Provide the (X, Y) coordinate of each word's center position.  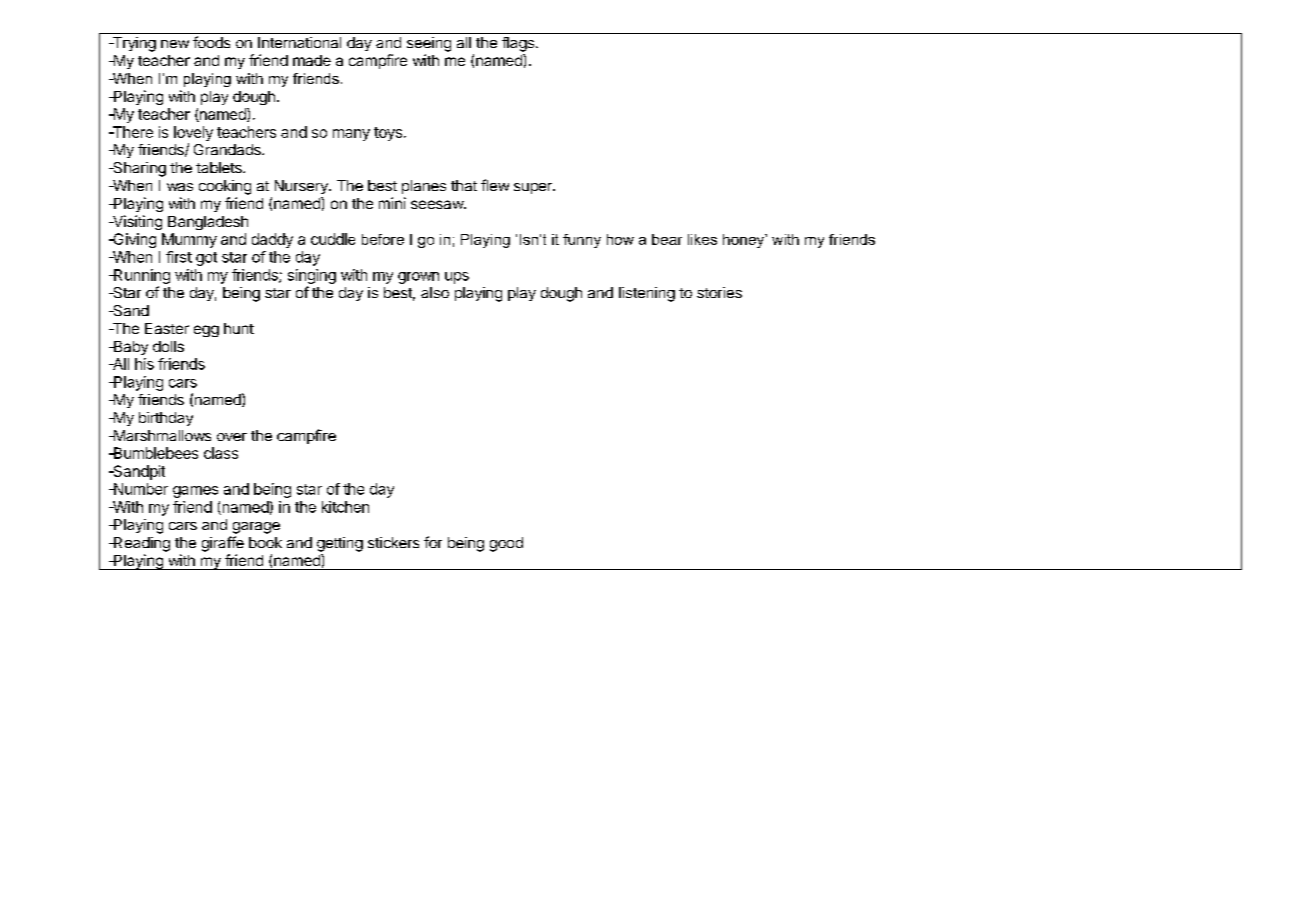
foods (211, 42)
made (312, 60)
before (383, 239)
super (534, 188)
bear (667, 239)
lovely (193, 133)
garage (256, 528)
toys (388, 134)
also (435, 292)
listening (647, 294)
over (232, 437)
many (351, 135)
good (506, 544)
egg (206, 331)
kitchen (345, 507)
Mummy (189, 240)
